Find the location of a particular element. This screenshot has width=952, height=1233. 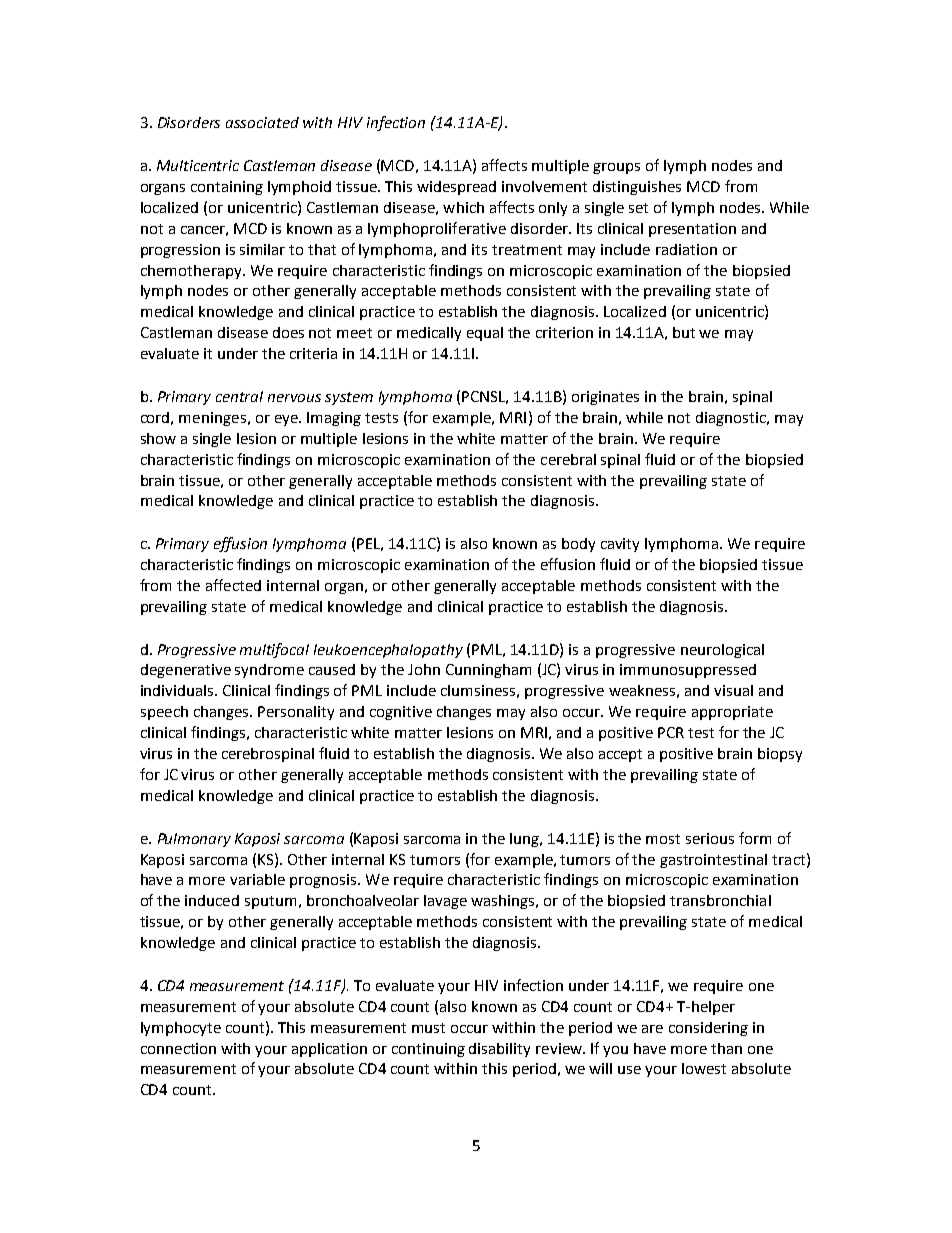

syndrome is located at coordinates (269, 671).
